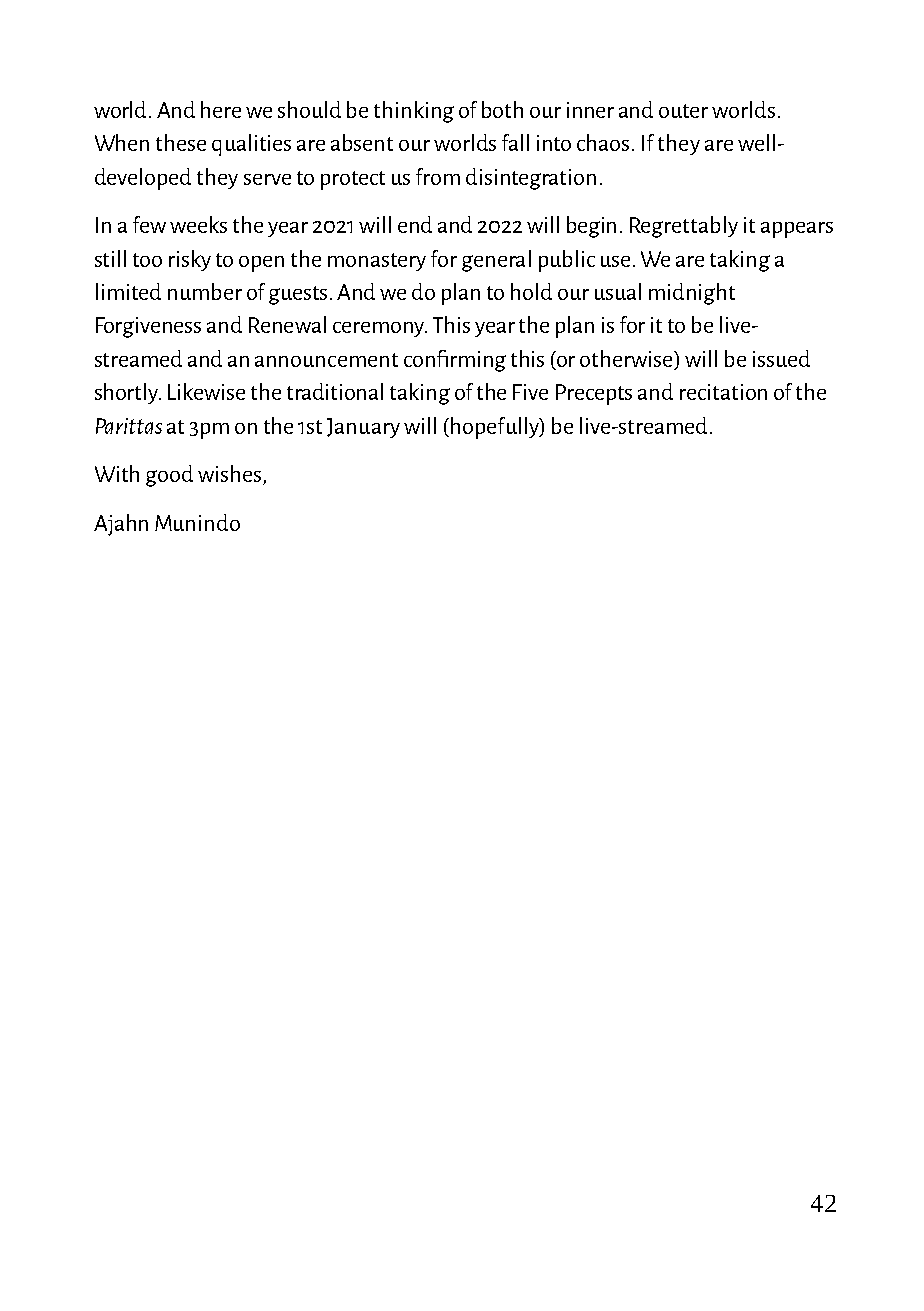 The width and height of the page is (924, 1311). I want to click on issued, so click(781, 358).
